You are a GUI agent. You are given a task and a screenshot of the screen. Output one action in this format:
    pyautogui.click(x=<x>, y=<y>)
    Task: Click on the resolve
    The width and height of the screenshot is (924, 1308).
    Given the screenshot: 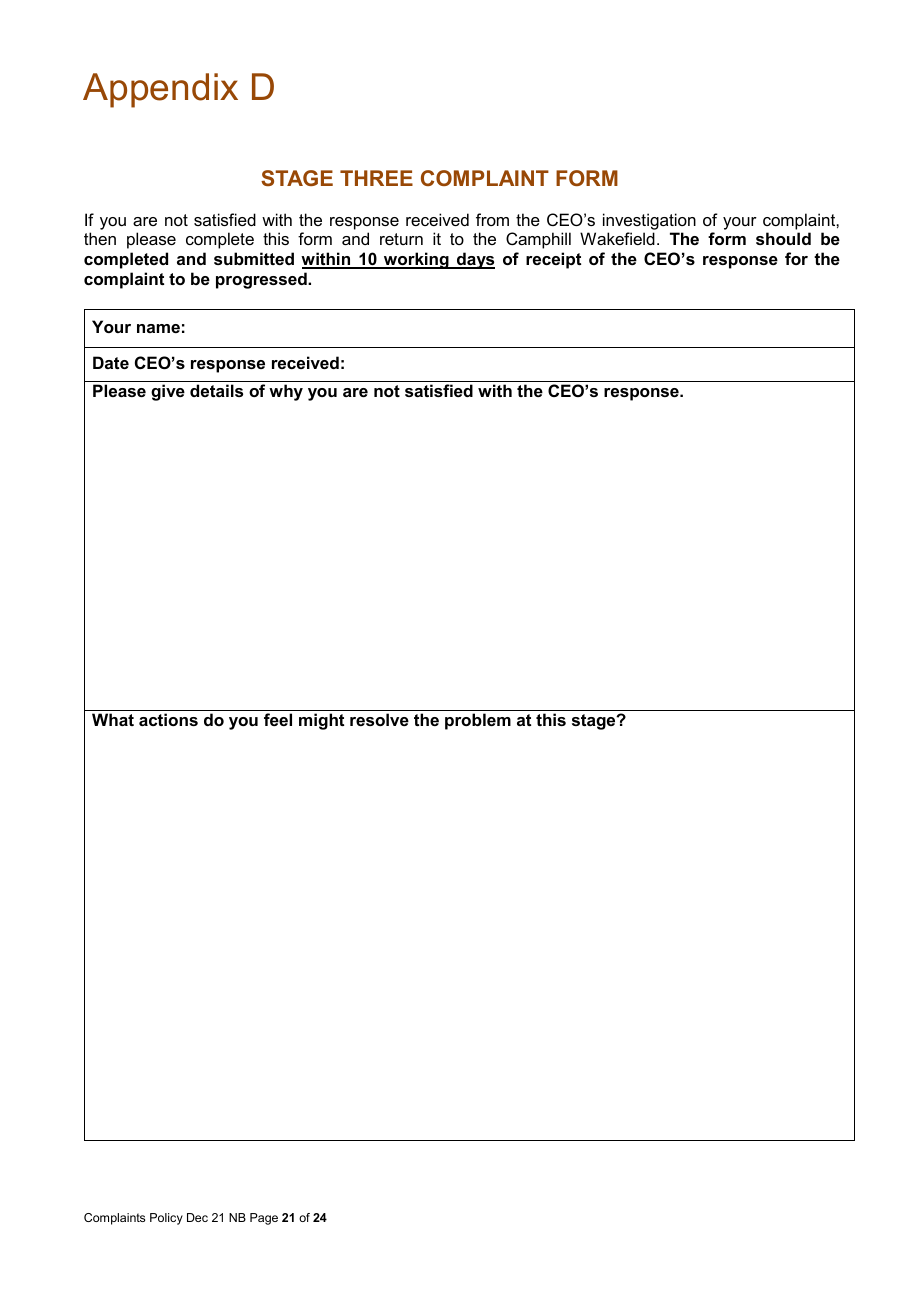 What is the action you would take?
    pyautogui.click(x=379, y=719)
